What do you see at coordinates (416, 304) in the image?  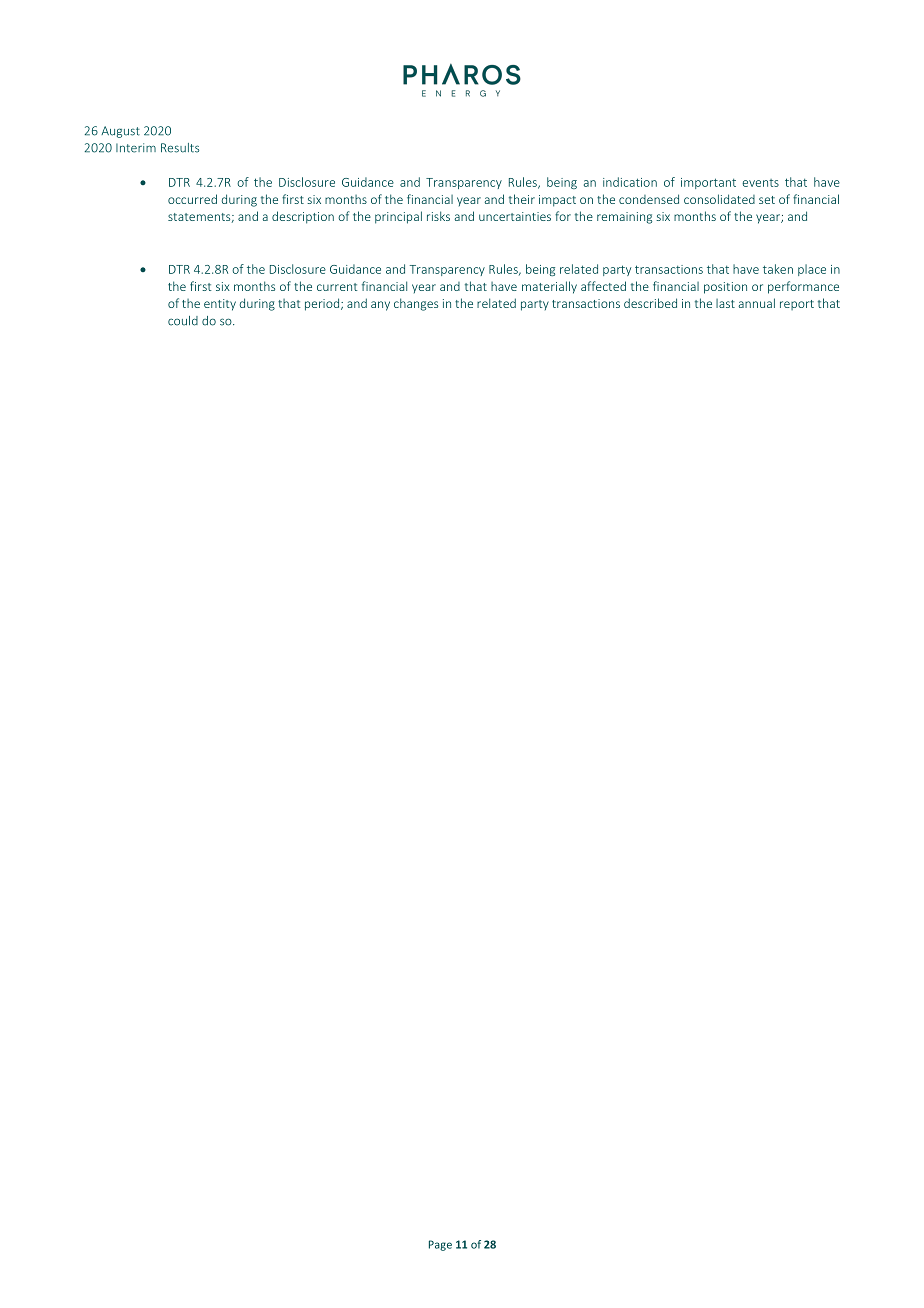 I see `changes` at bounding box center [416, 304].
